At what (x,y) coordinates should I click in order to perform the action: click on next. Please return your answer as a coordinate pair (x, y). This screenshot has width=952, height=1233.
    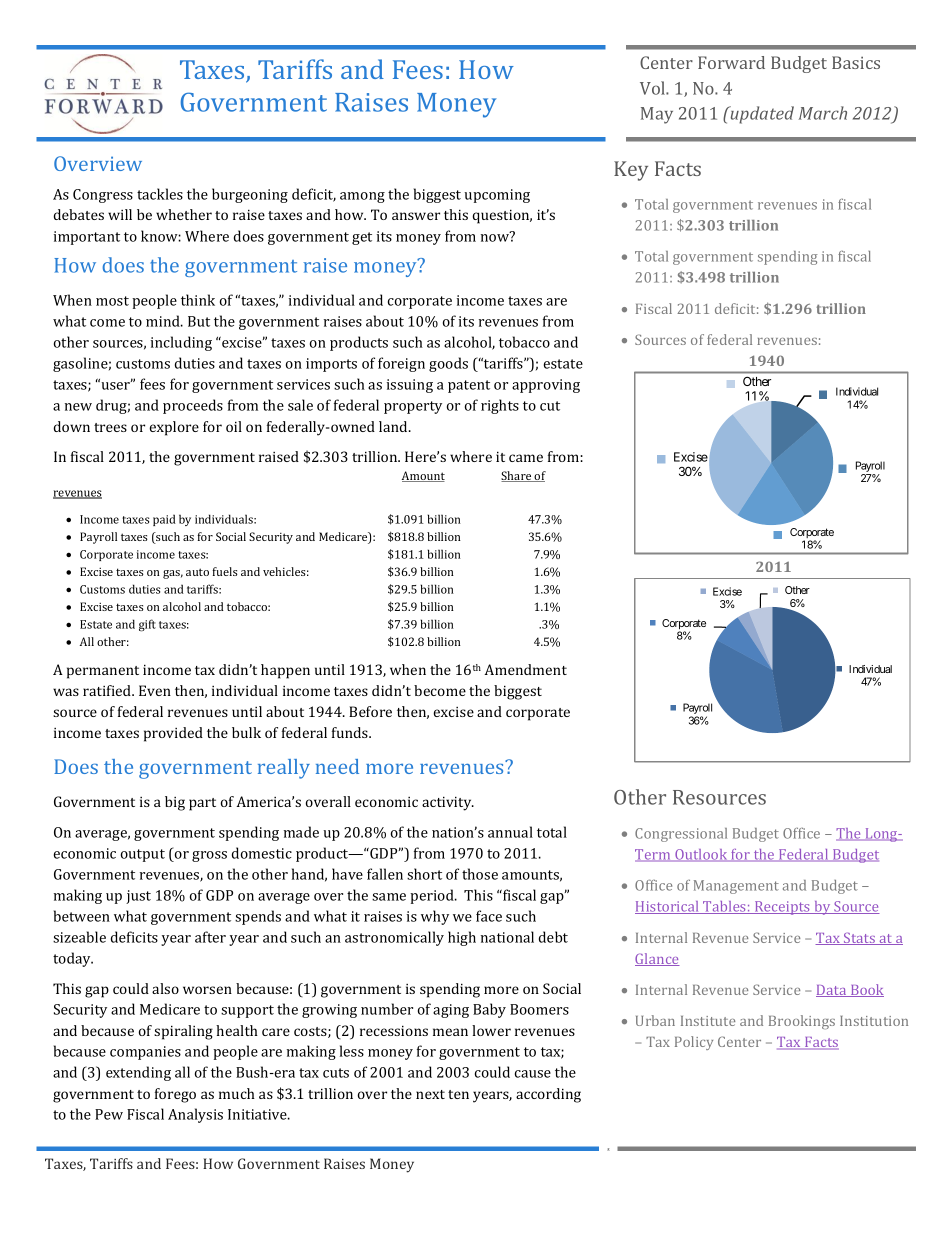
    Looking at the image, I should click on (430, 1094).
